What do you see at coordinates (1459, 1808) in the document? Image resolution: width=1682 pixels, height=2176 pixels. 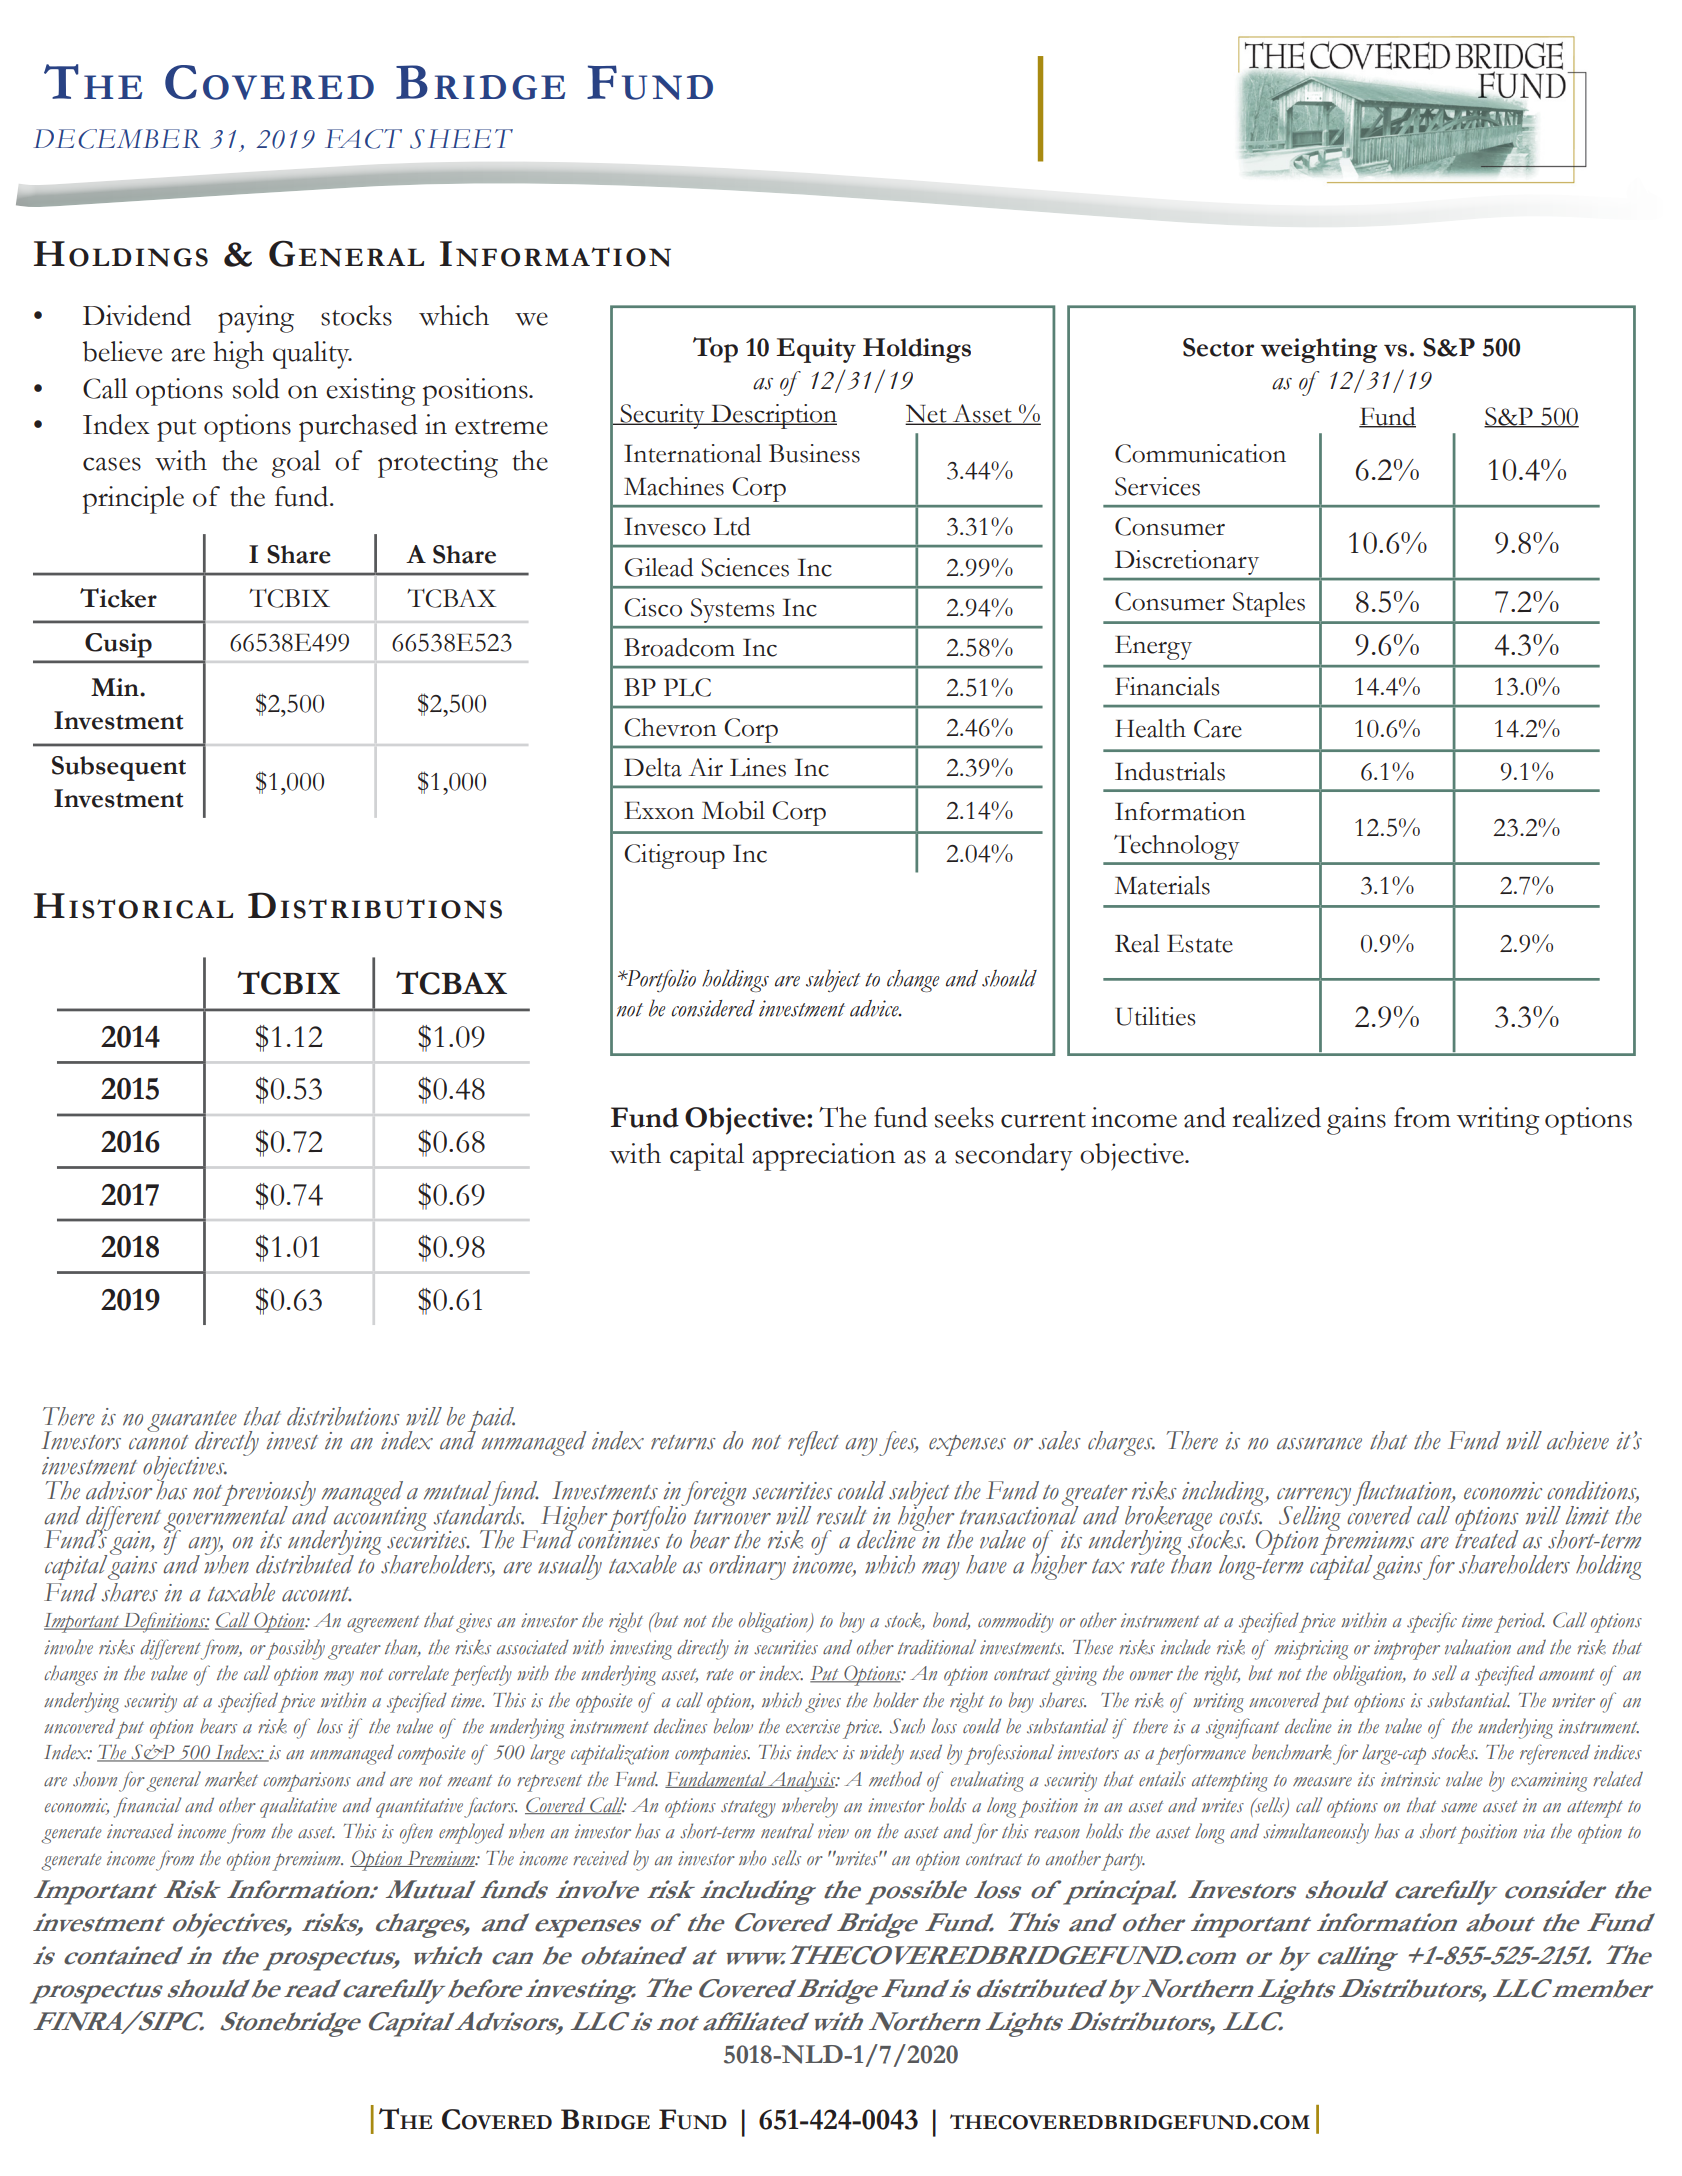 I see `same` at bounding box center [1459, 1808].
